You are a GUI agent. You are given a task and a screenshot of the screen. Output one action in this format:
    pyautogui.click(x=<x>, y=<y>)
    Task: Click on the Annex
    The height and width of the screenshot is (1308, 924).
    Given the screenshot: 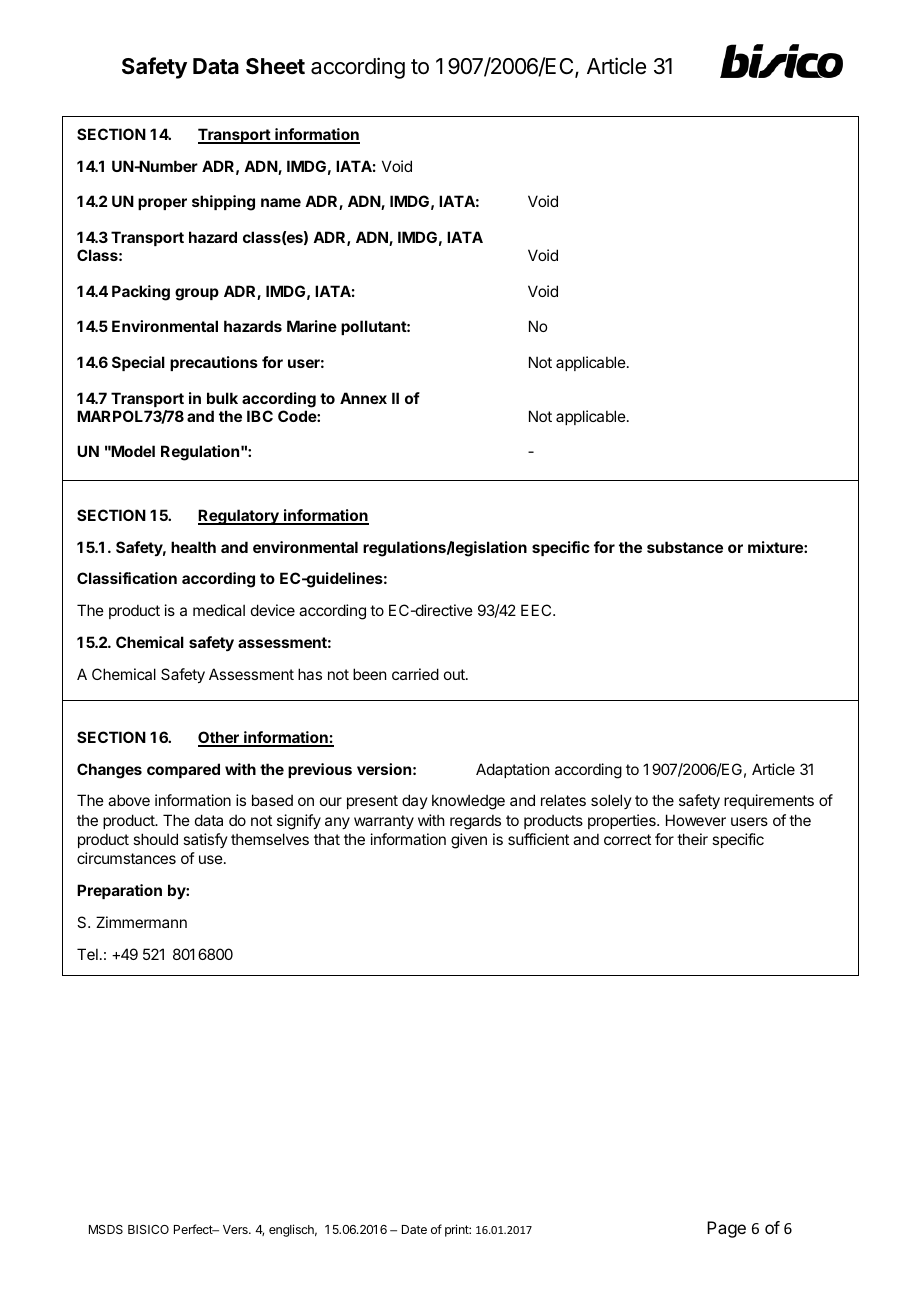 What is the action you would take?
    pyautogui.click(x=363, y=398)
